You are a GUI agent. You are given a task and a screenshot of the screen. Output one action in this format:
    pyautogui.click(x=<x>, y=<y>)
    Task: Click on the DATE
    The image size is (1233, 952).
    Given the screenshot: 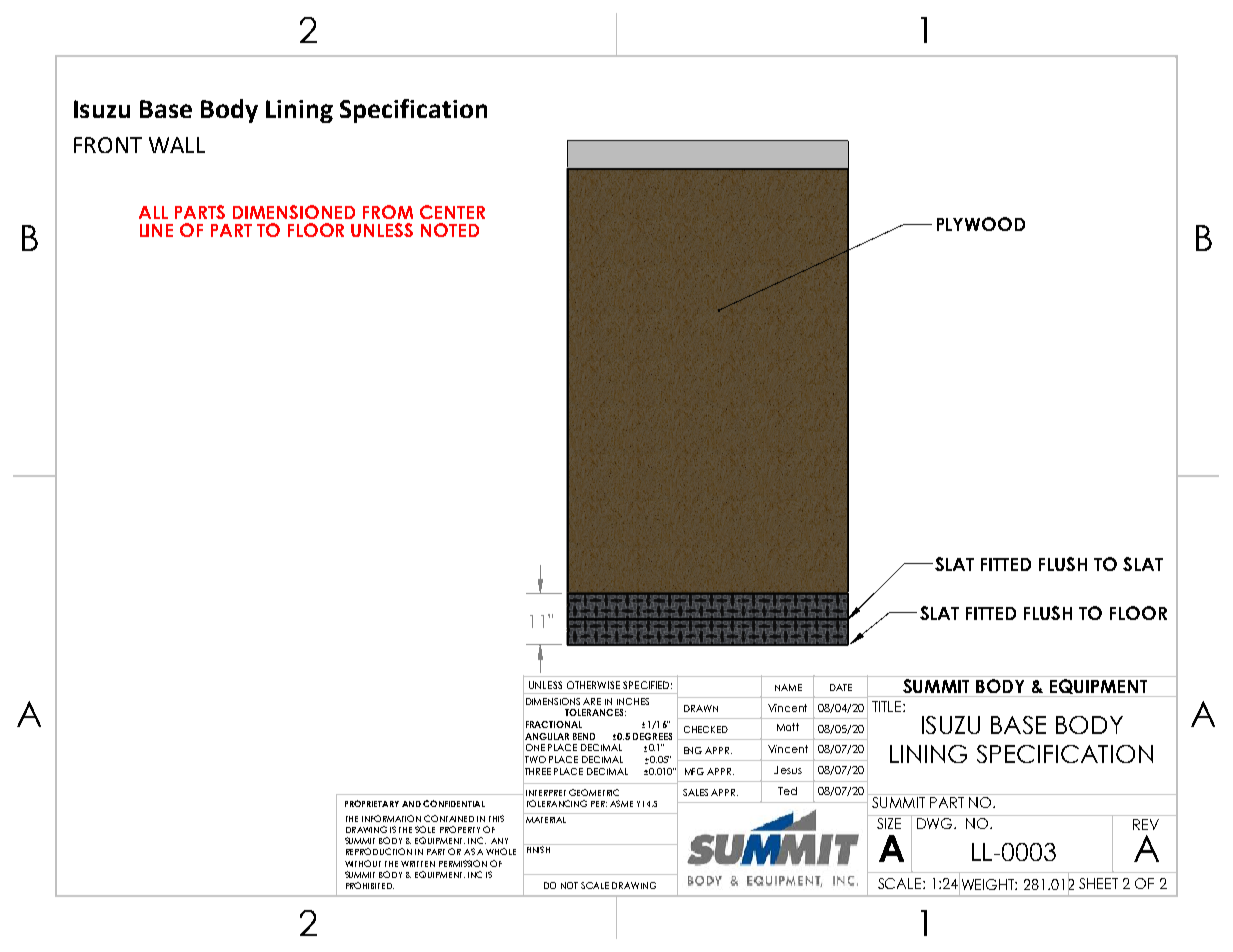 What is the action you would take?
    pyautogui.click(x=841, y=687)
